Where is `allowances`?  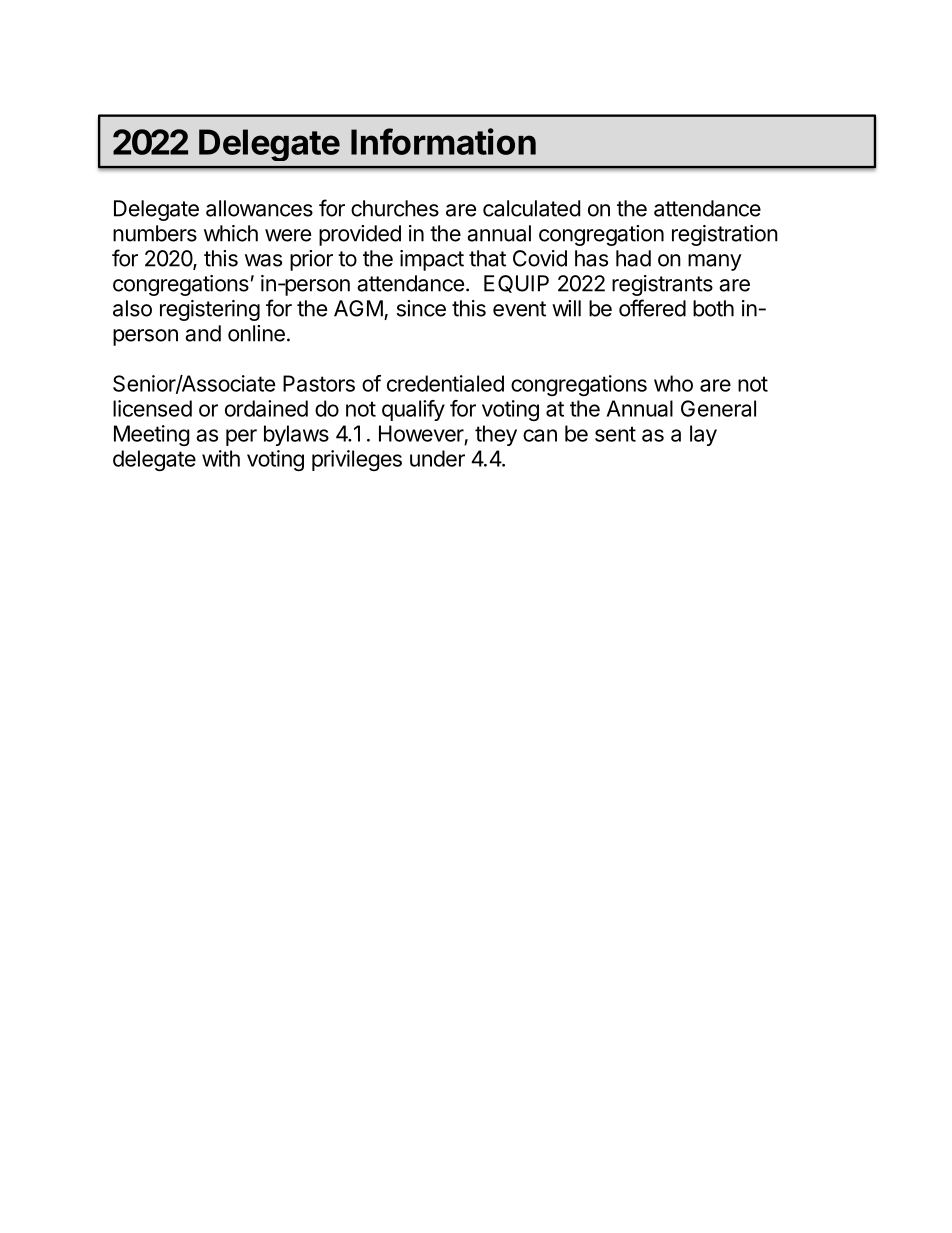
allowances is located at coordinates (259, 208).
